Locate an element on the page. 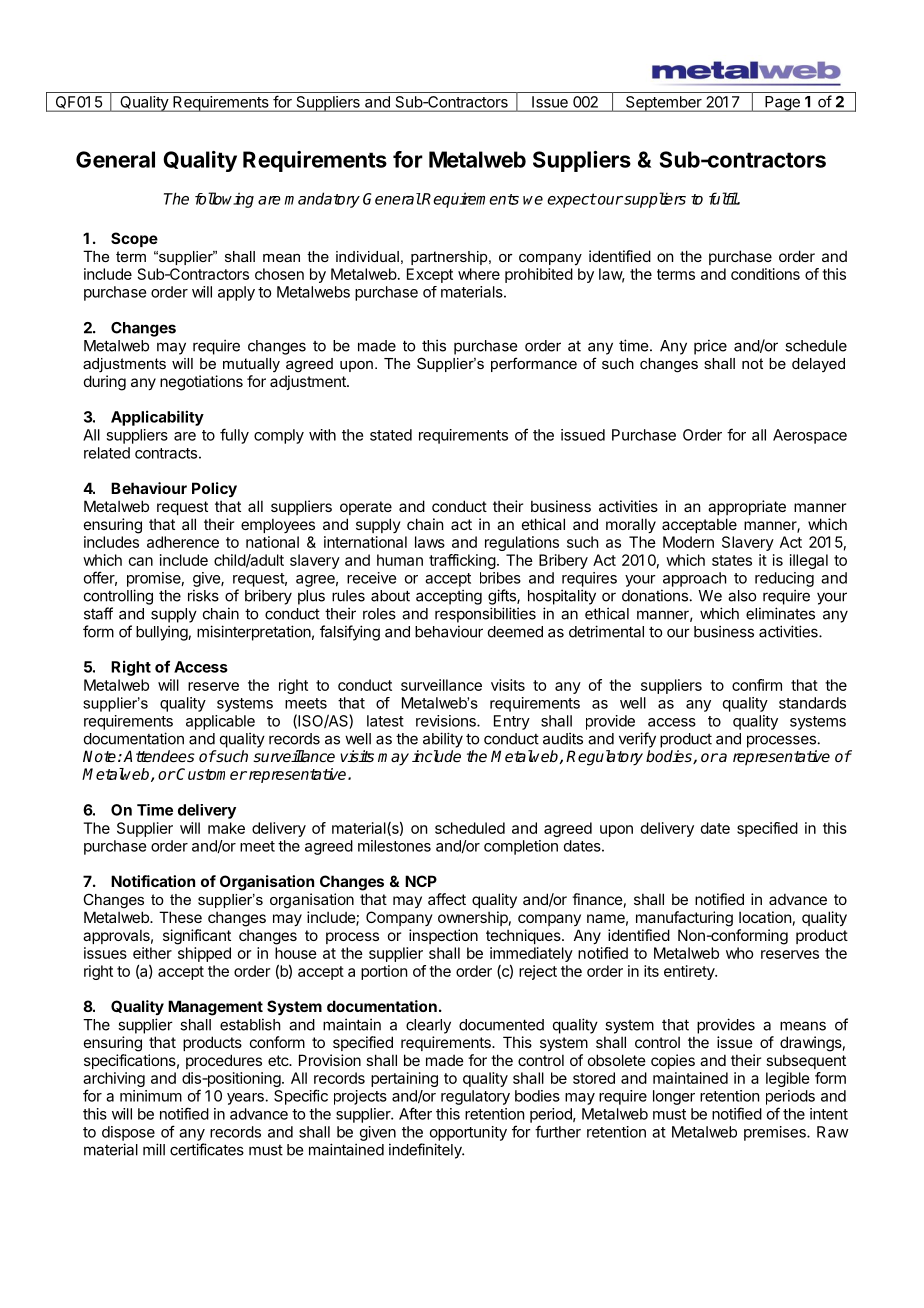 The image size is (924, 1308). following is located at coordinates (224, 200).
